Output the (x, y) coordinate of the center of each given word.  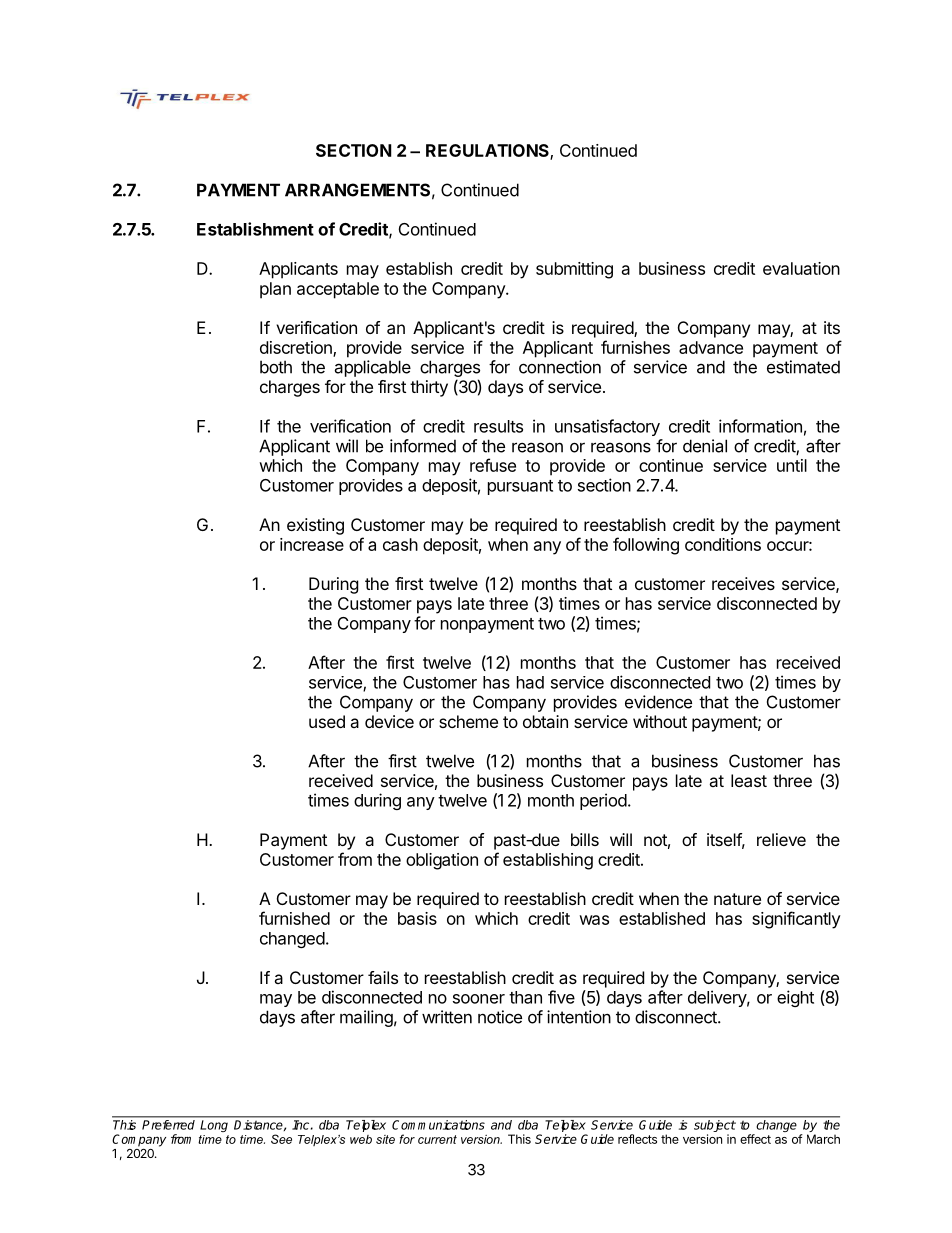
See (281, 1139)
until (792, 465)
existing (315, 526)
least (749, 780)
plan (275, 290)
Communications (438, 1125)
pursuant (520, 487)
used (327, 721)
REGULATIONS (488, 152)
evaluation (801, 268)
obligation (442, 861)
